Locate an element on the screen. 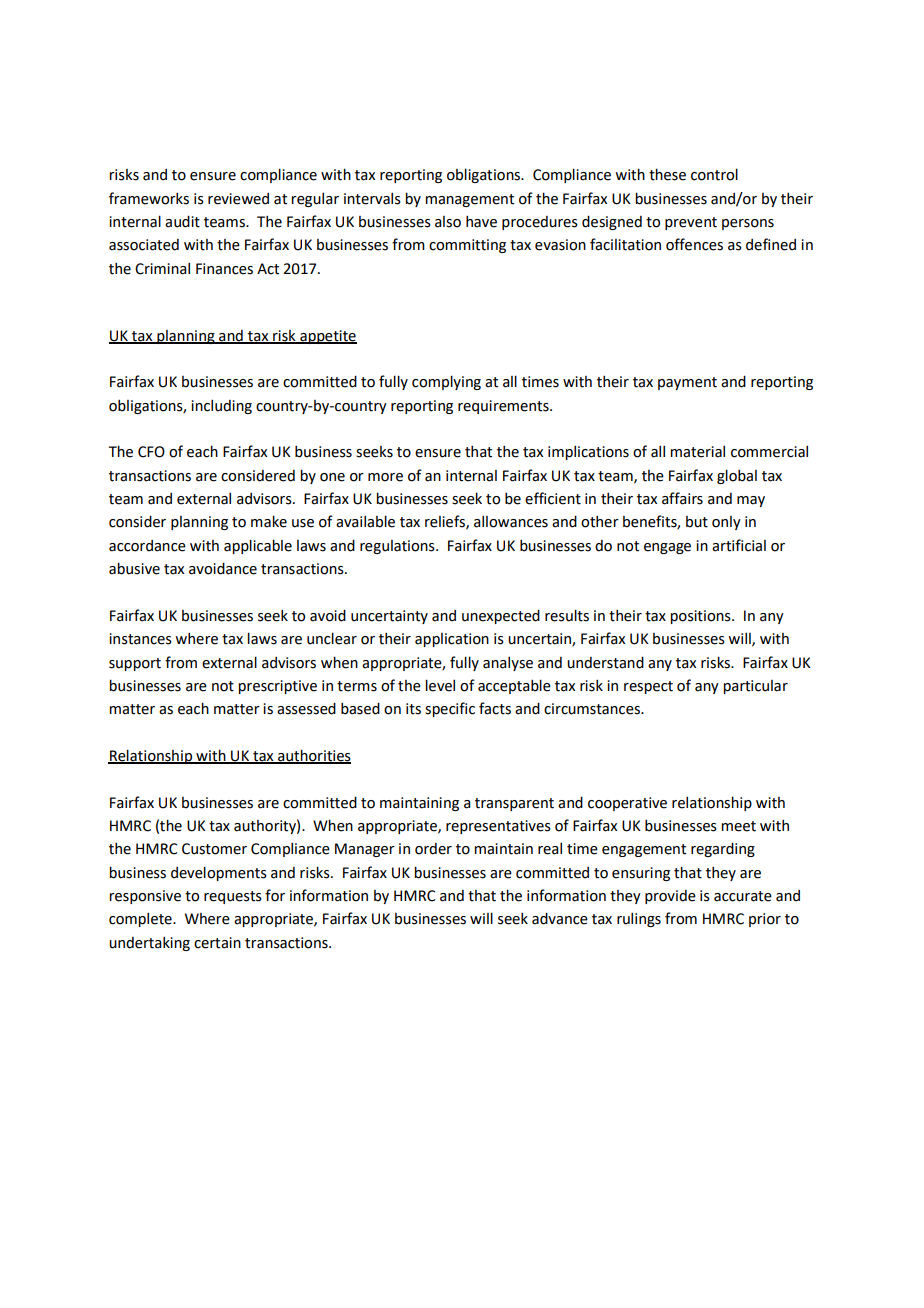 This screenshot has width=924, height=1308. prevent is located at coordinates (691, 223).
